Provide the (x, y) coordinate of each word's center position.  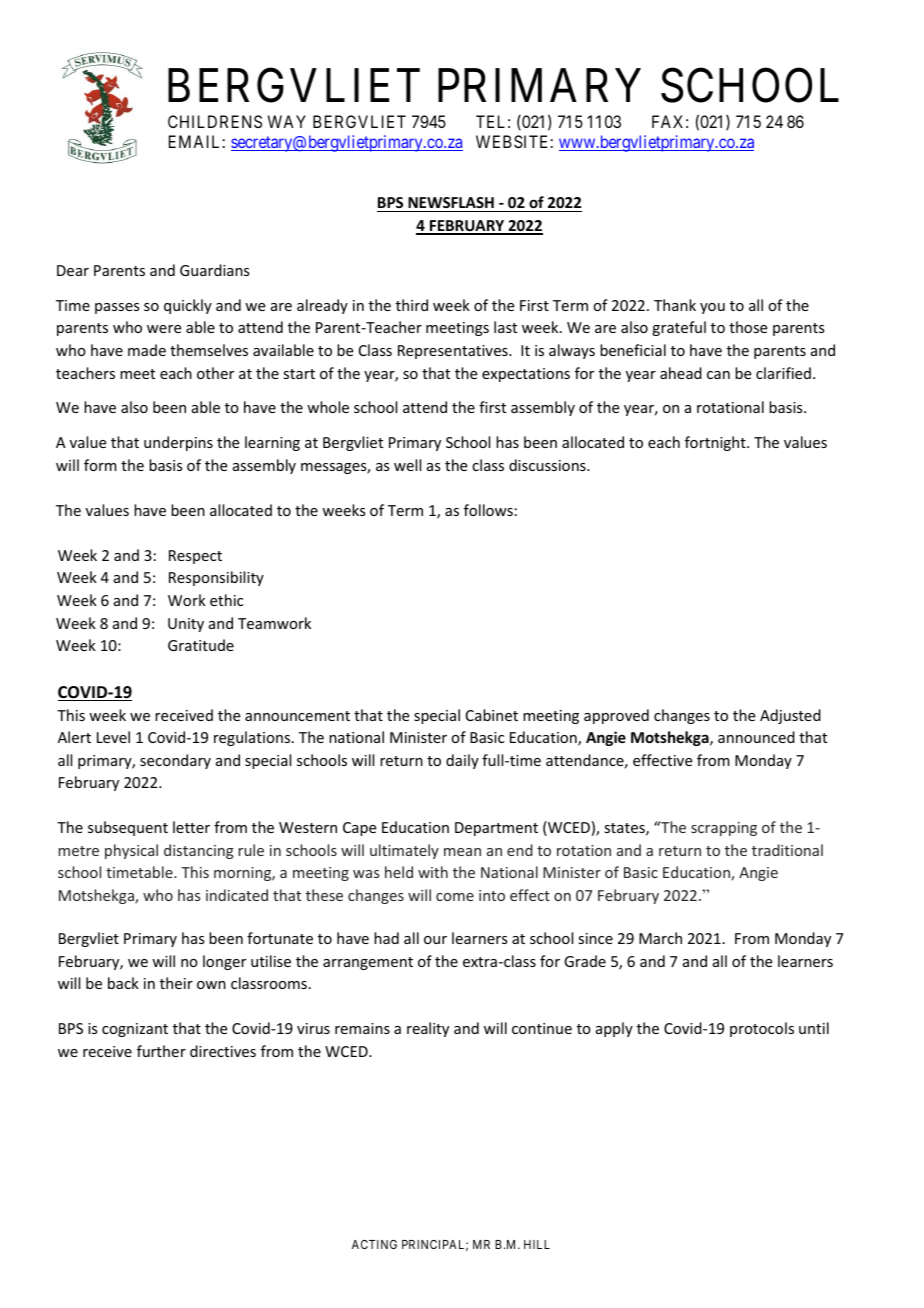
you (712, 308)
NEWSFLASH (451, 204)
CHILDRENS (215, 121)
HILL (537, 1244)
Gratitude (201, 645)
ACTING (374, 1244)
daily (462, 761)
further (161, 1051)
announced (756, 737)
